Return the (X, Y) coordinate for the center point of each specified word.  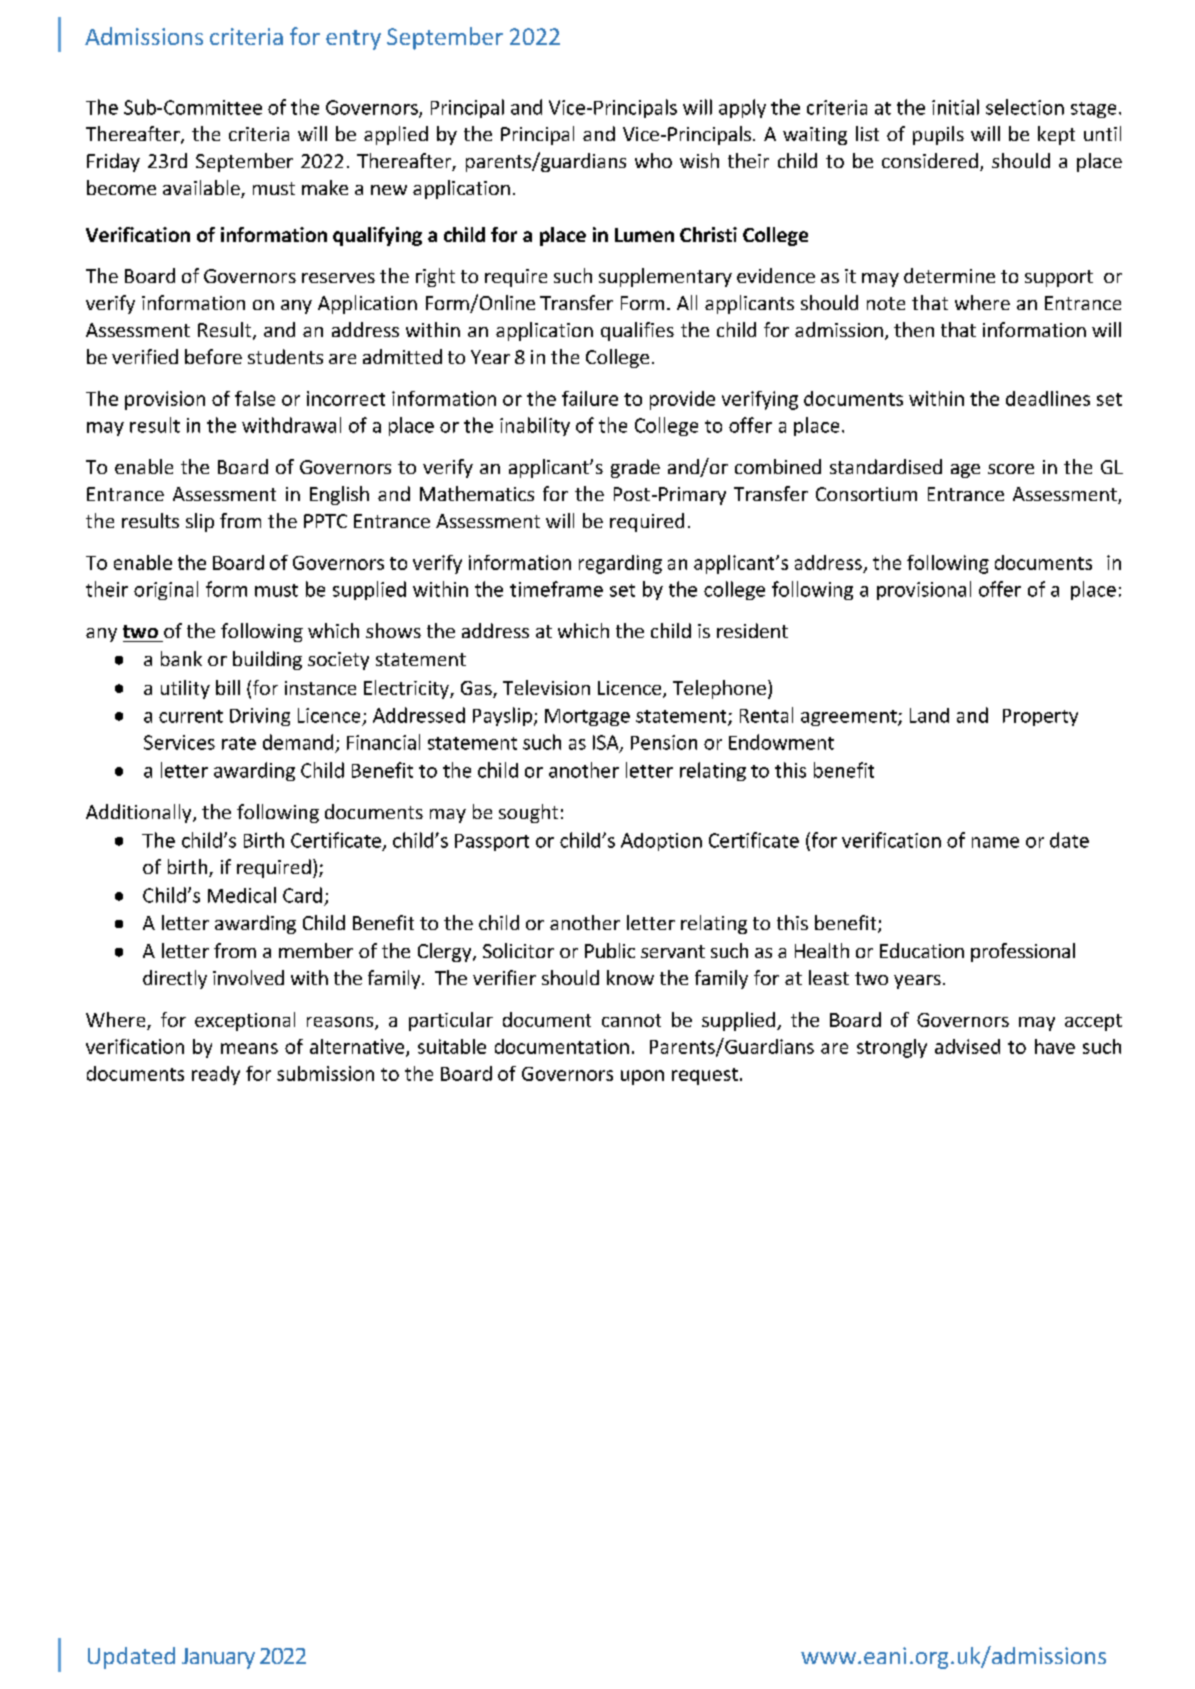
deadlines (1048, 398)
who (653, 160)
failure (590, 398)
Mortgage (587, 717)
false (255, 398)
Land (929, 715)
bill (228, 687)
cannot (631, 1020)
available (202, 189)
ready (216, 1075)
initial (955, 107)
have (1055, 1046)
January (218, 1658)
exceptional (245, 1021)
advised (967, 1046)
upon (642, 1077)
